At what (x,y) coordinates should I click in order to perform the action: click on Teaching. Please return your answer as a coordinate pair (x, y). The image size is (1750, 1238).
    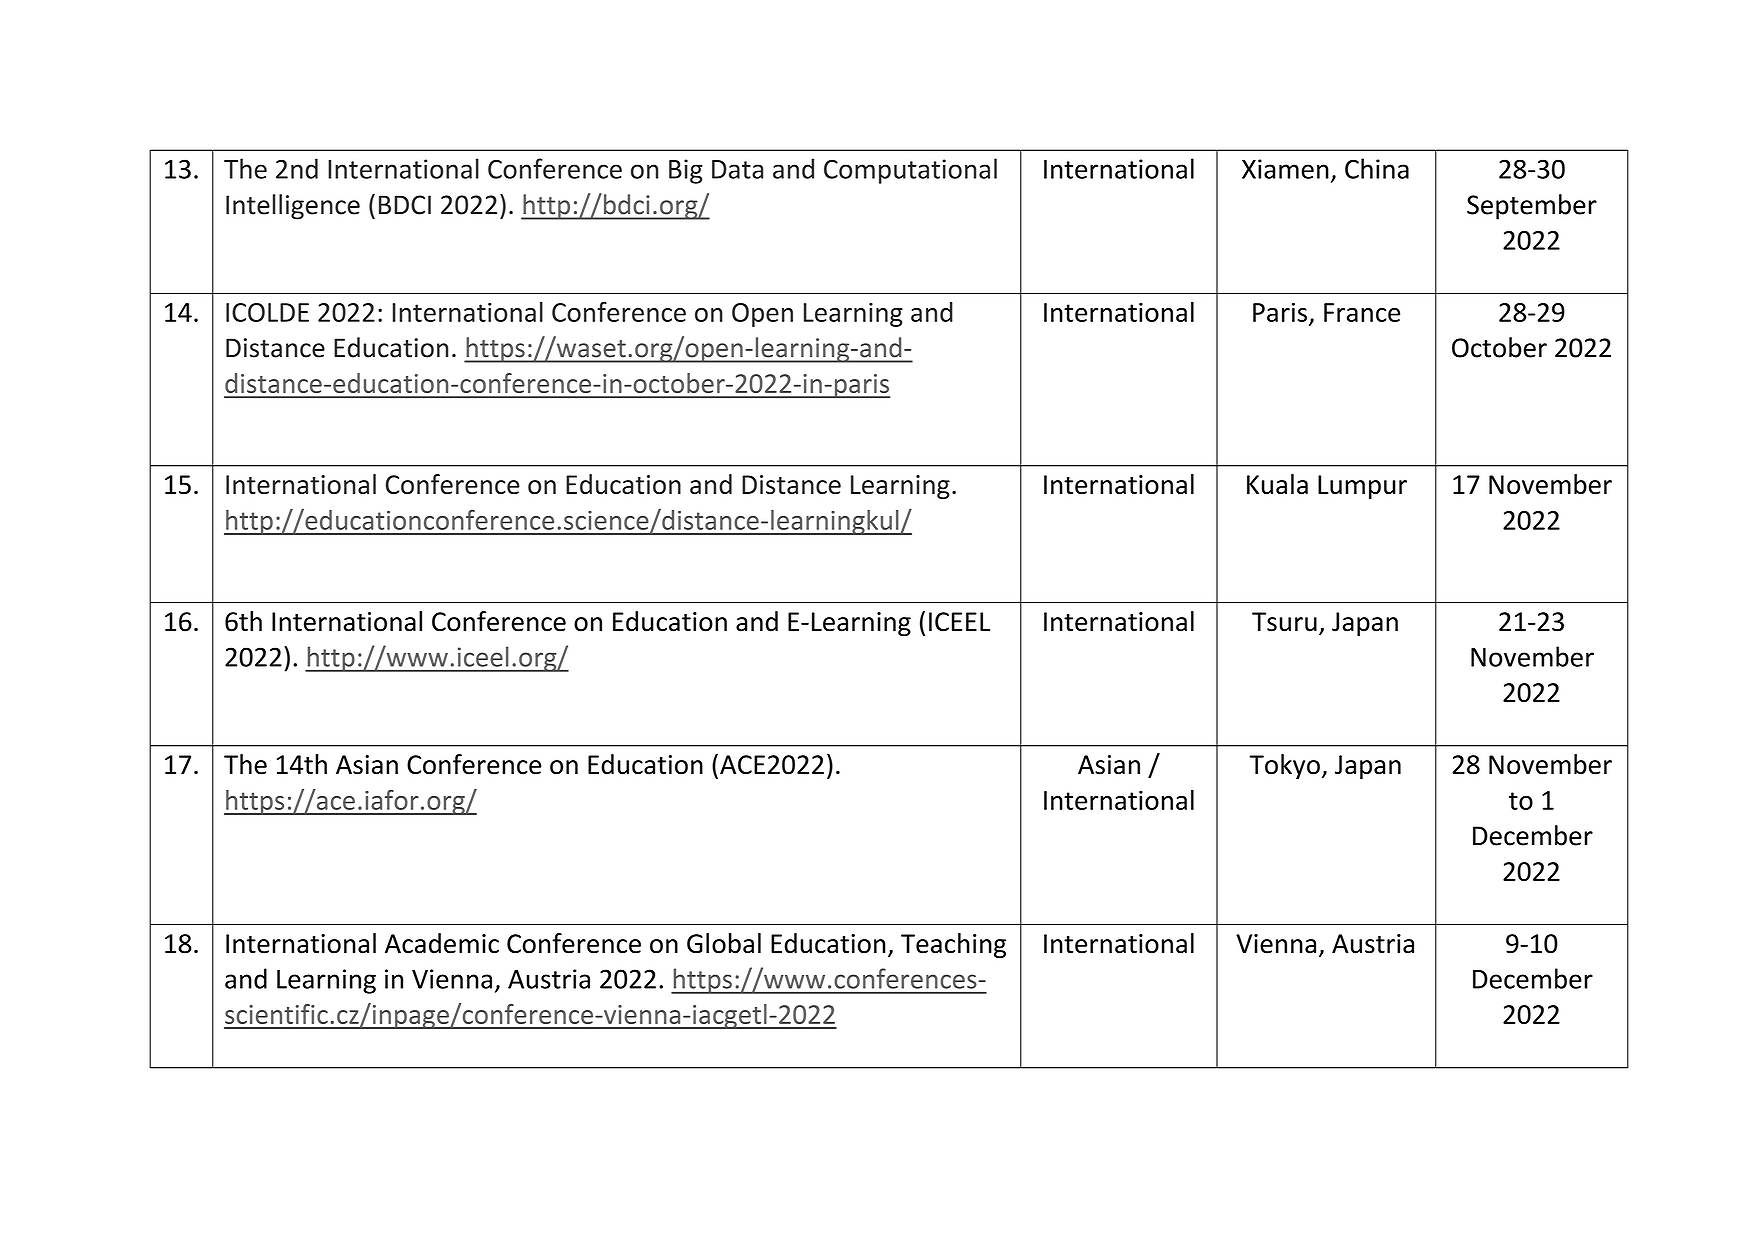
    Looking at the image, I should click on (953, 945).
